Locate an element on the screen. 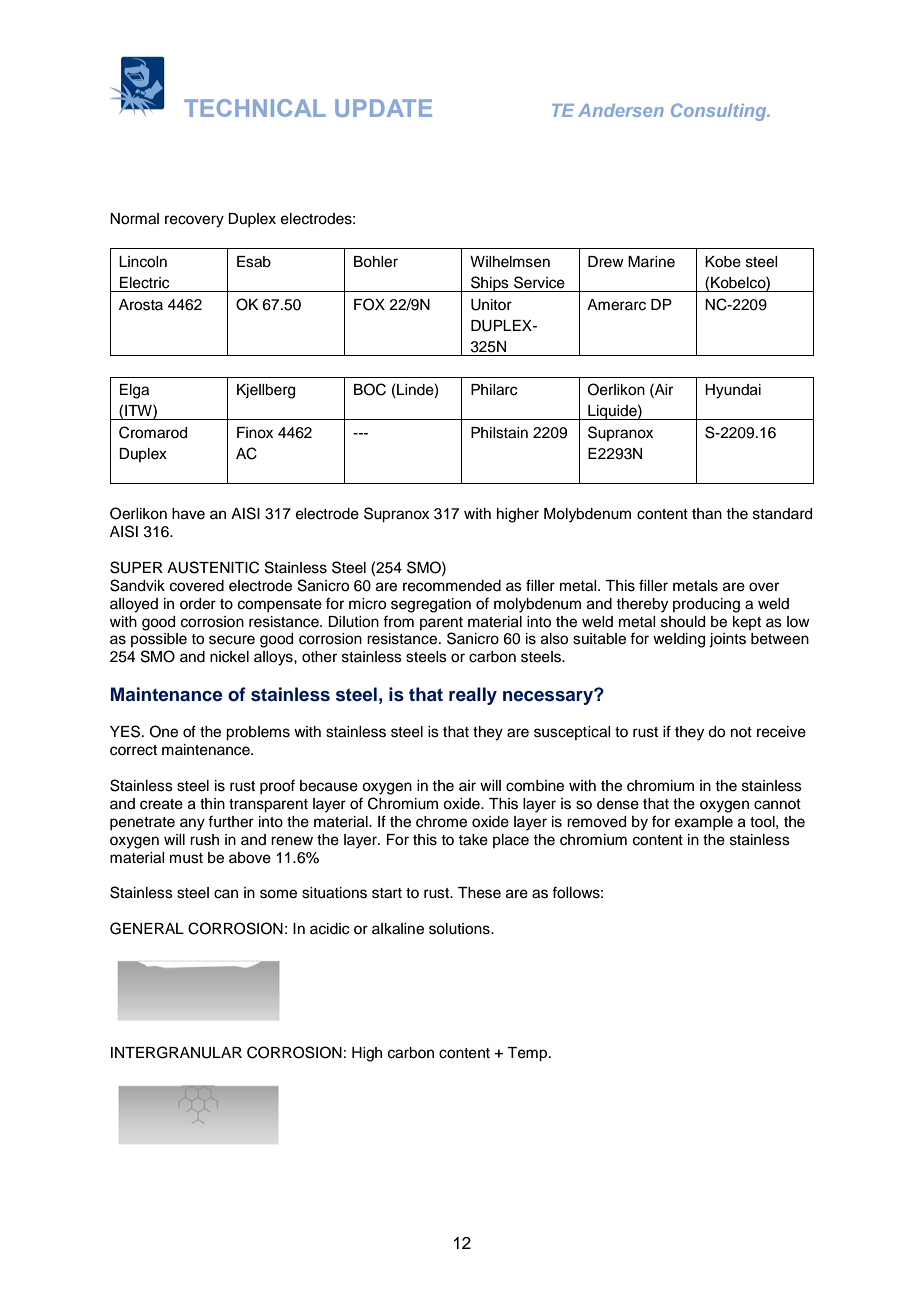  Temp is located at coordinates (528, 1054).
